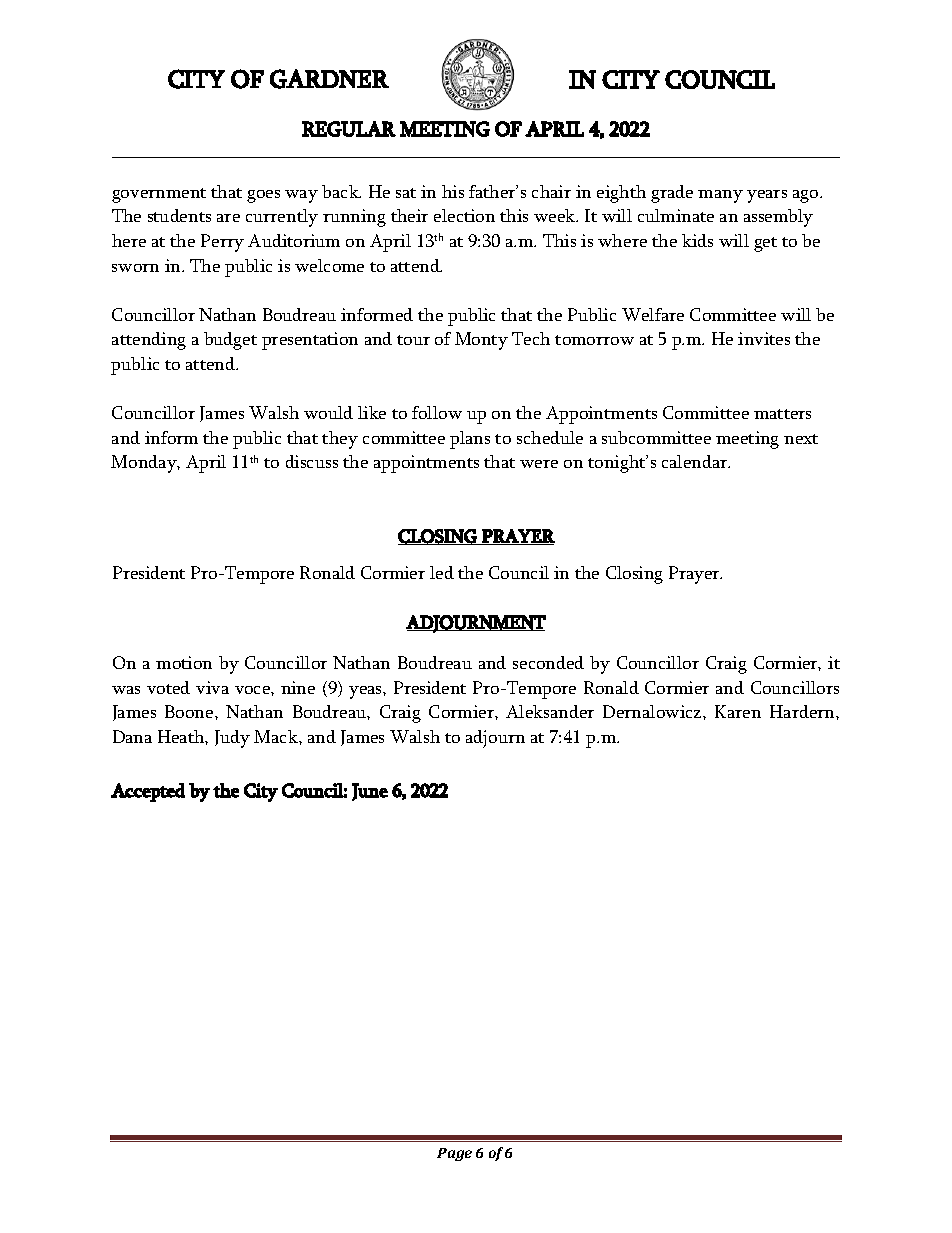  Describe the element at coordinates (470, 440) in the image. I see `plans` at that location.
